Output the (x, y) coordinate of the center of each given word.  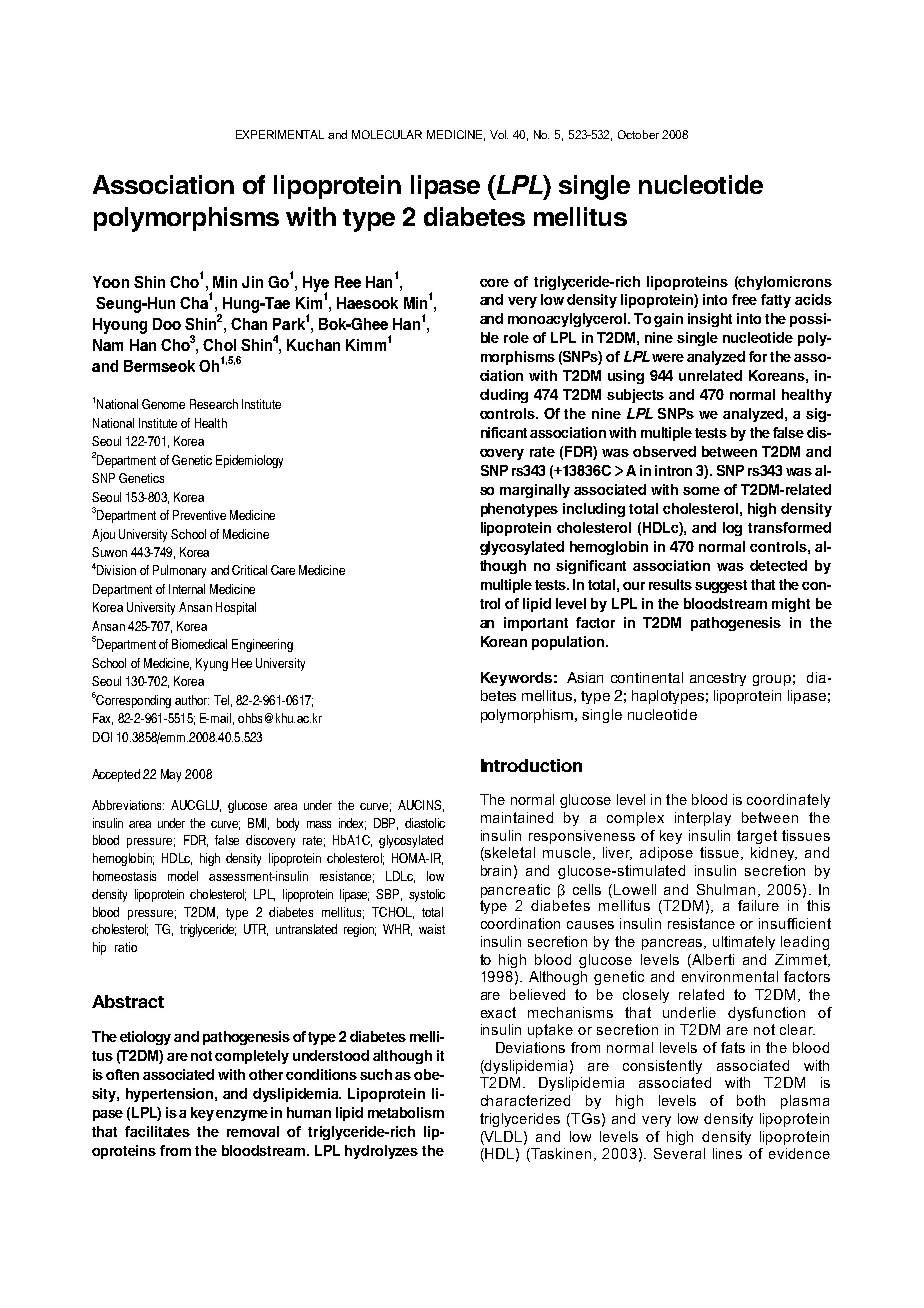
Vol (499, 134)
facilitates (157, 1131)
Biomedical (199, 644)
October (638, 134)
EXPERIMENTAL (280, 134)
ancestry (718, 679)
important (536, 624)
